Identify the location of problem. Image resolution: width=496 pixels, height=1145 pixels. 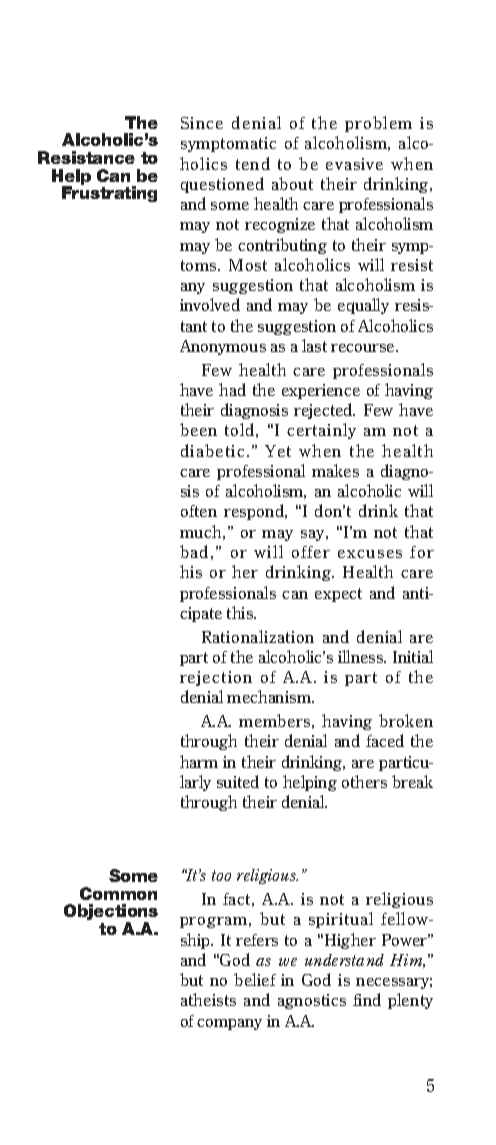
(378, 124).
